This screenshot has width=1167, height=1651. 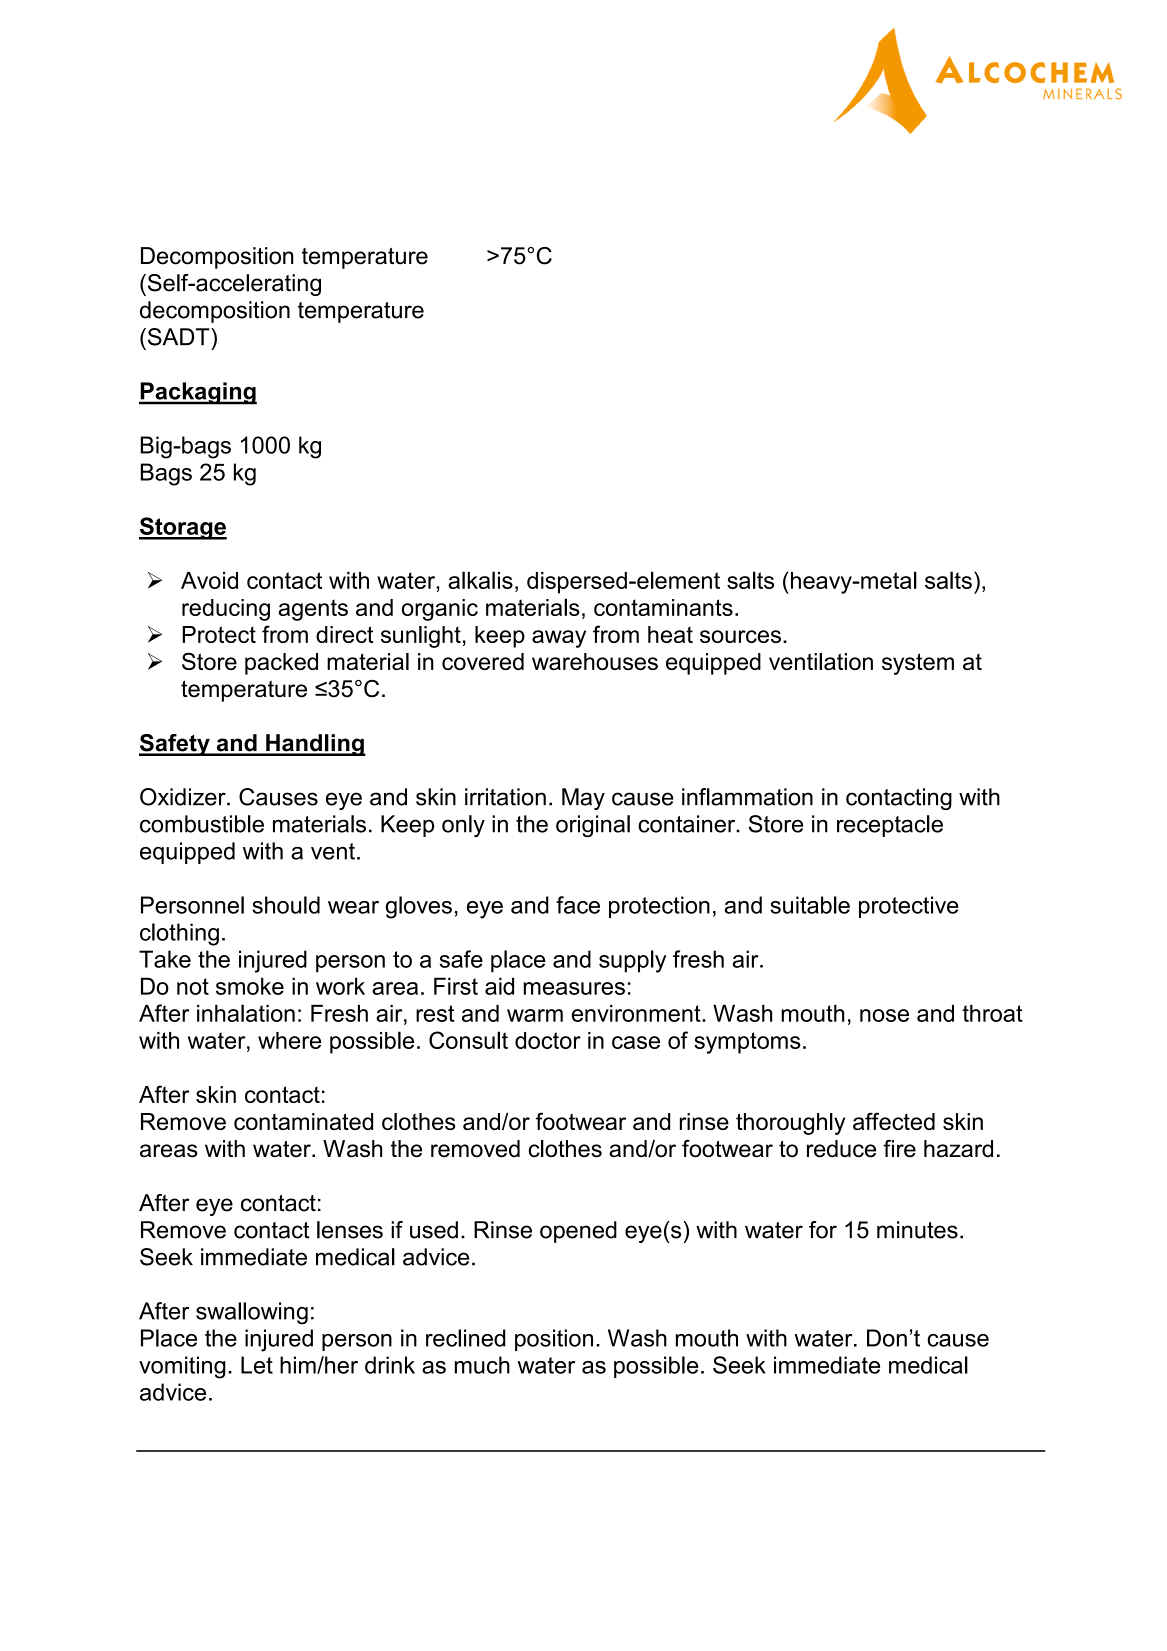 What do you see at coordinates (480, 580) in the screenshot?
I see `alkalis` at bounding box center [480, 580].
